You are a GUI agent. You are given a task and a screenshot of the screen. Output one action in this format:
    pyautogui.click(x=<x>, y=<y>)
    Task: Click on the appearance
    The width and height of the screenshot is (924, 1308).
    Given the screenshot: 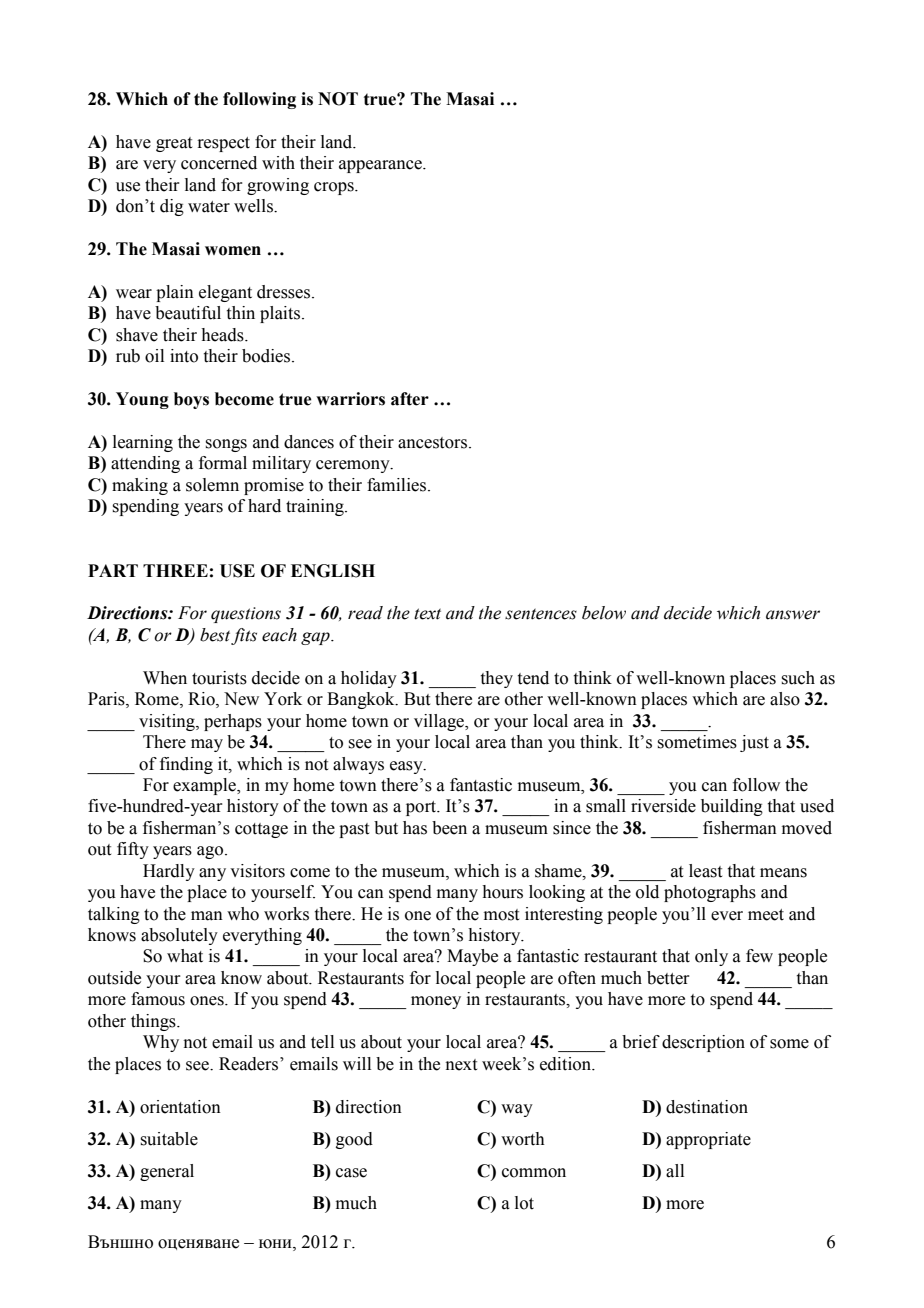 What is the action you would take?
    pyautogui.click(x=381, y=166)
